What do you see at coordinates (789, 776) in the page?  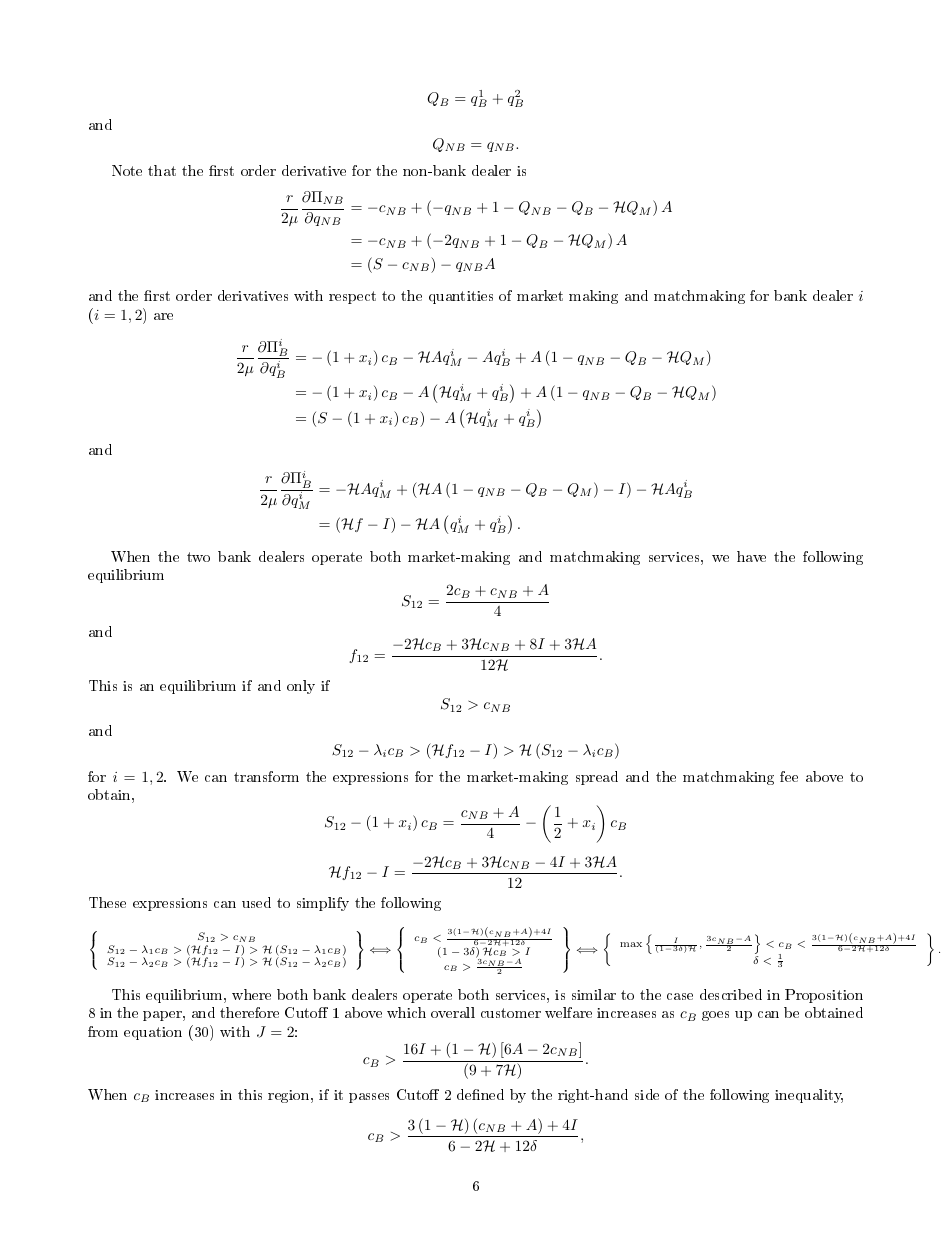 I see `fee` at bounding box center [789, 776].
